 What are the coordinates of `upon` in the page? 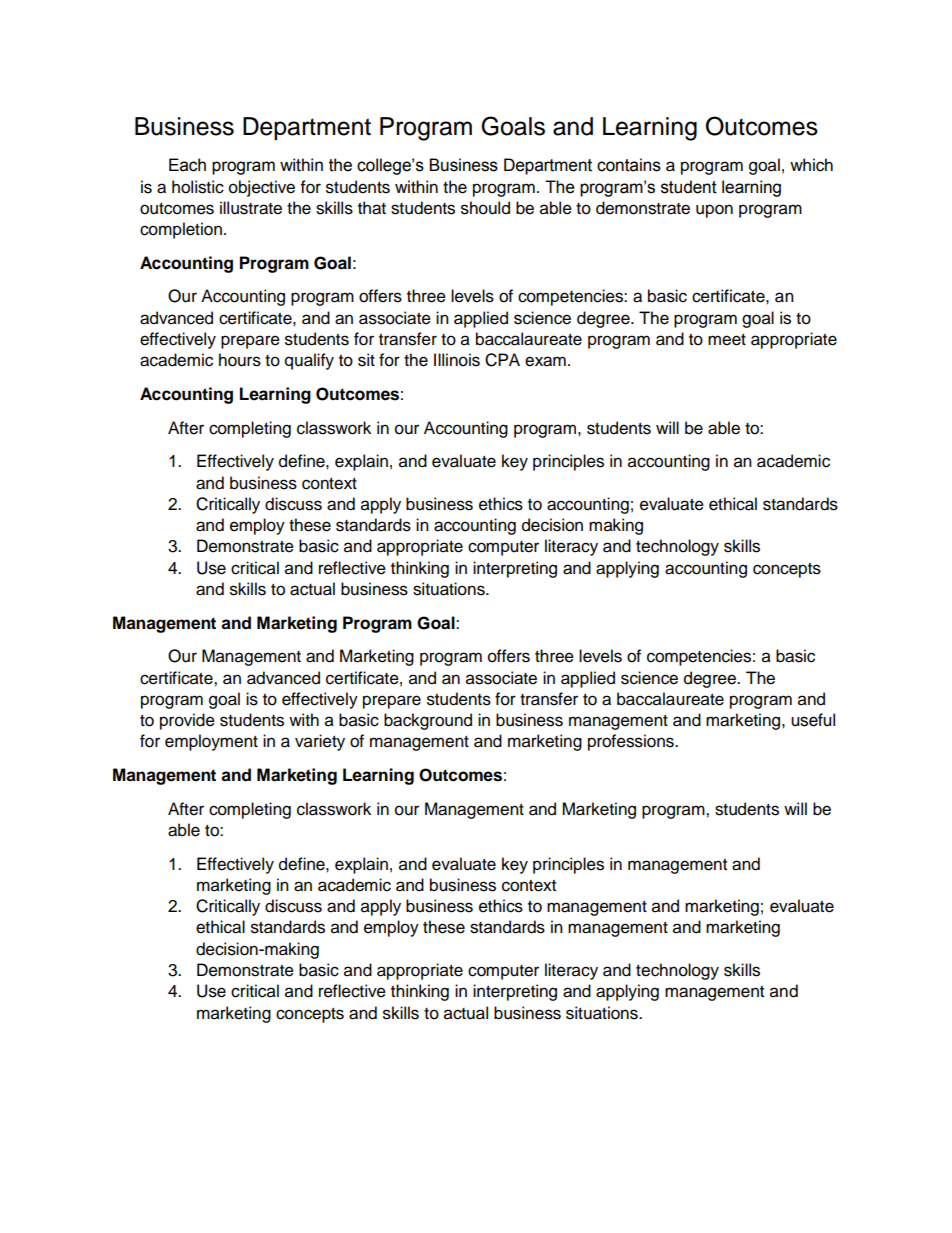 It's located at (714, 211).
